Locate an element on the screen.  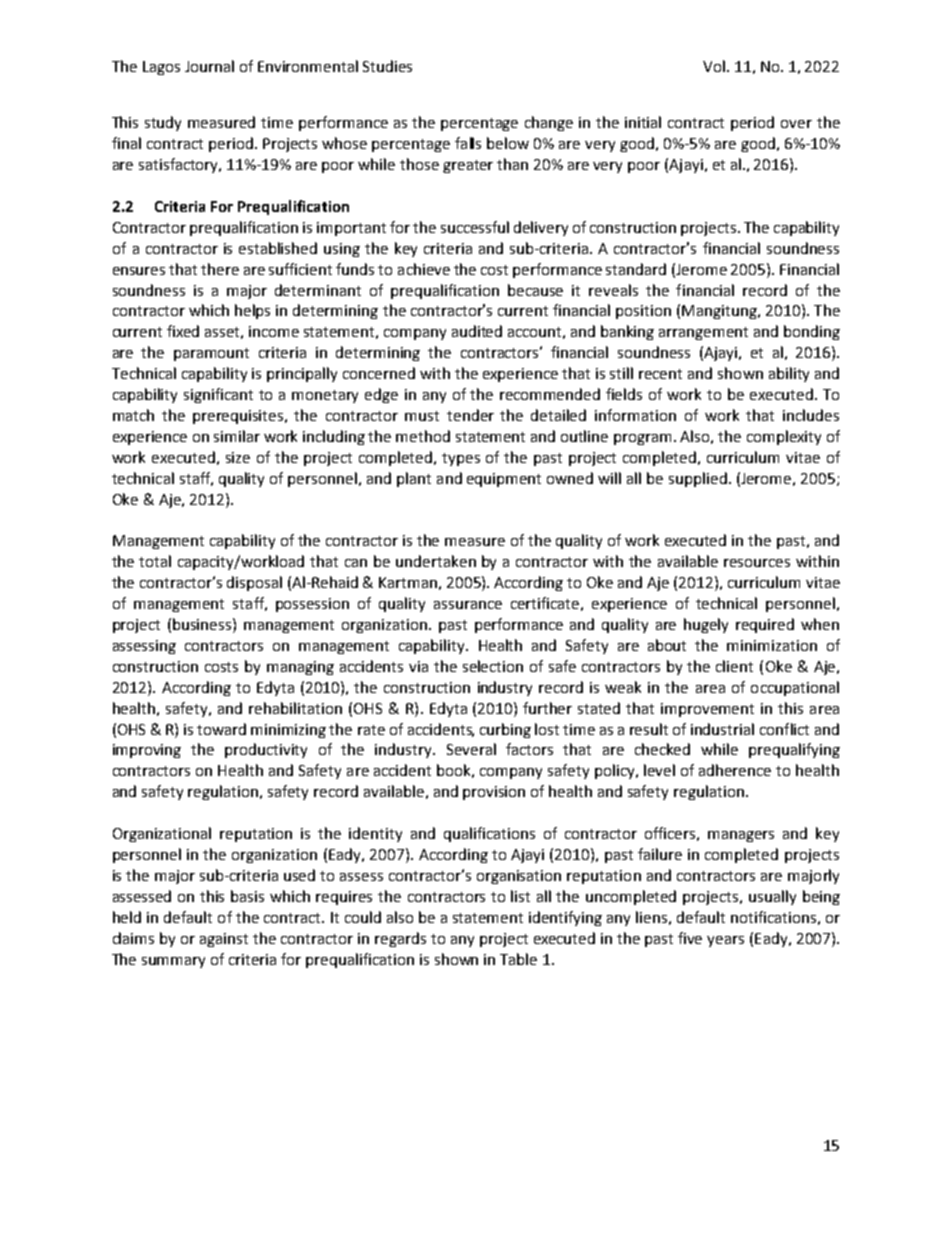
client is located at coordinates (734, 666).
